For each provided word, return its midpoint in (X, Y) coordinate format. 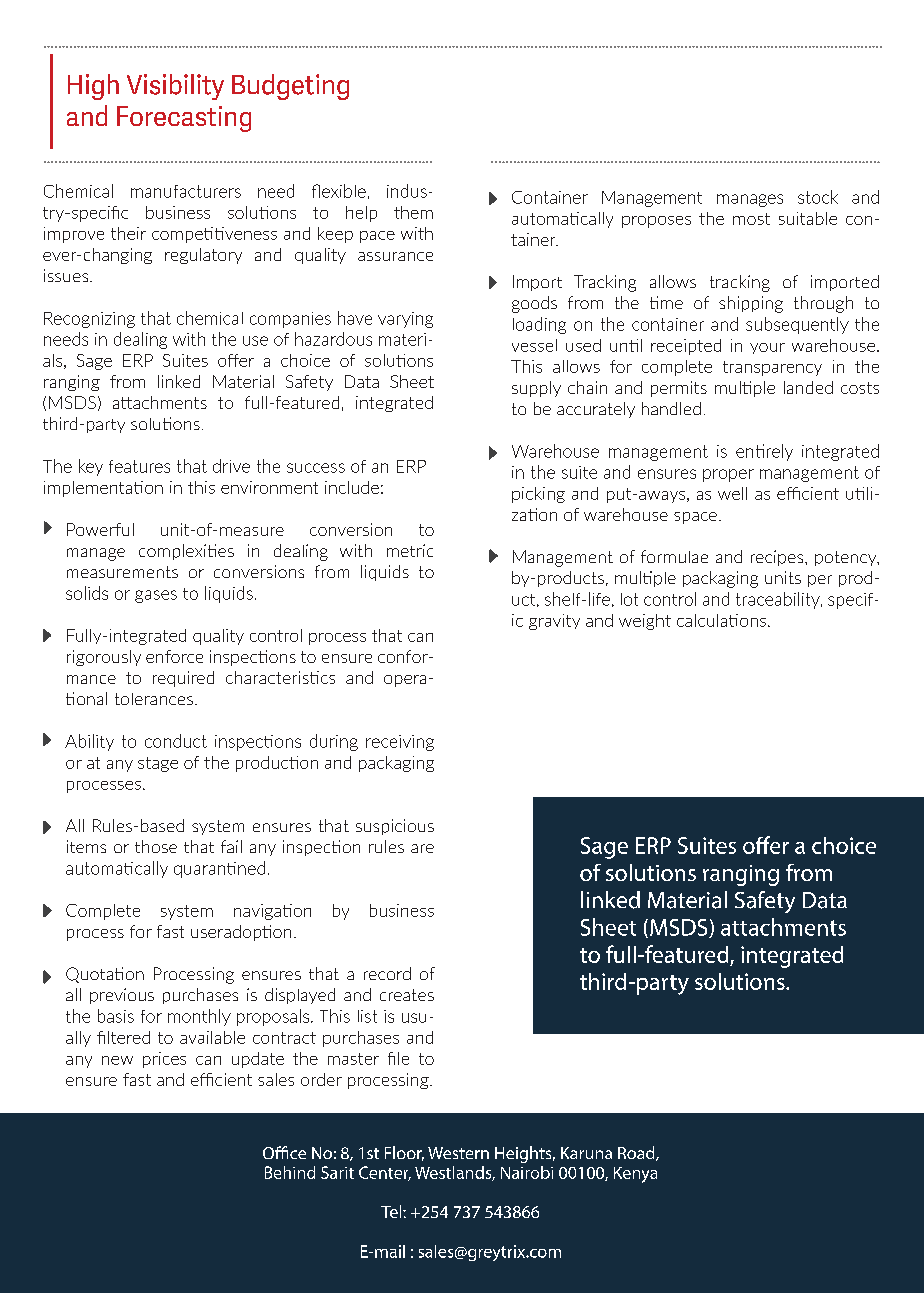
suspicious (395, 827)
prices (164, 1060)
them (413, 212)
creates (407, 995)
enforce (174, 656)
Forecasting (184, 119)
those (156, 846)
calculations (721, 620)
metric (410, 550)
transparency (772, 368)
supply (536, 389)
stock (818, 197)
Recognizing (89, 320)
